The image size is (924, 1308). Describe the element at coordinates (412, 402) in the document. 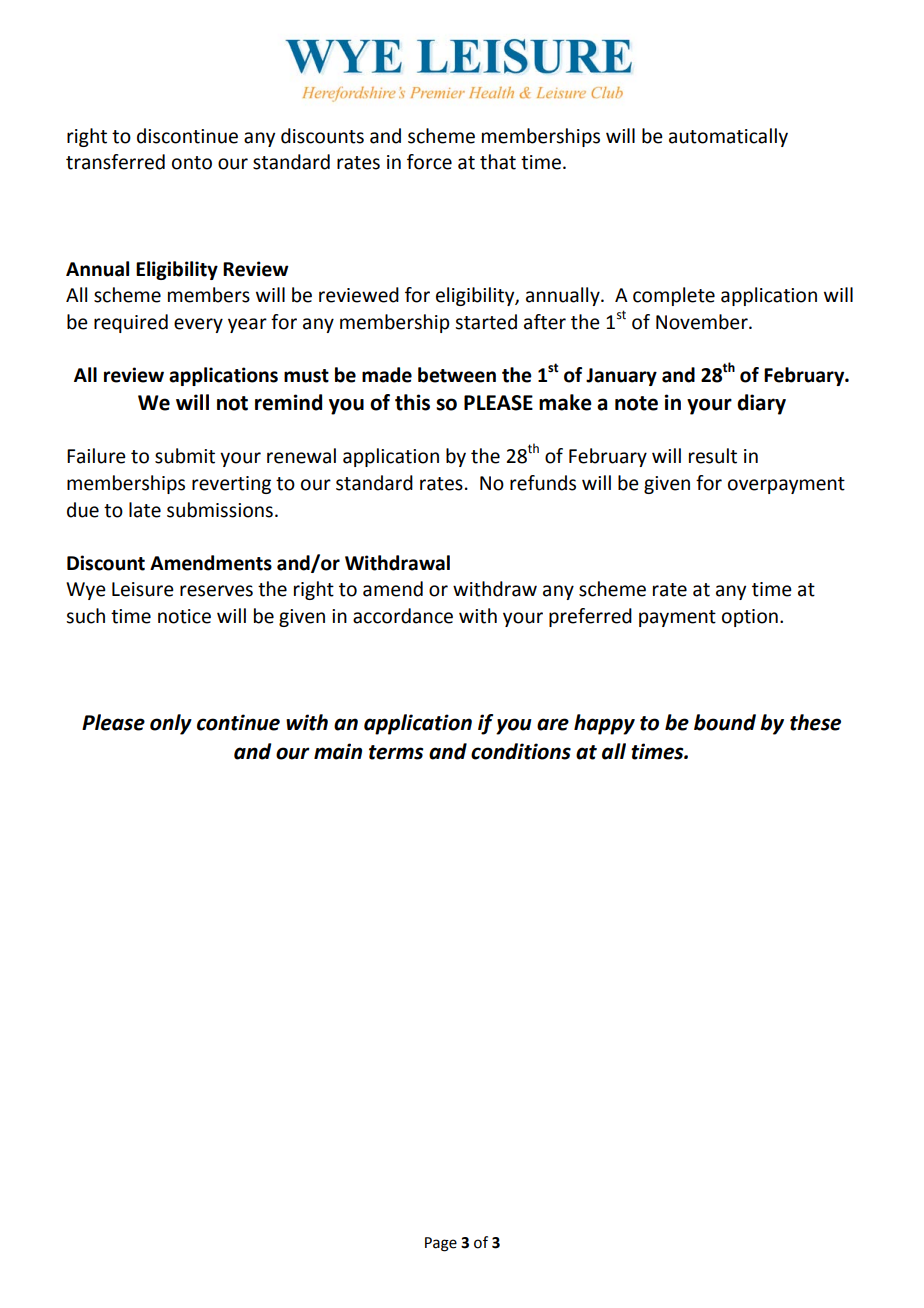

I see `this` at that location.
